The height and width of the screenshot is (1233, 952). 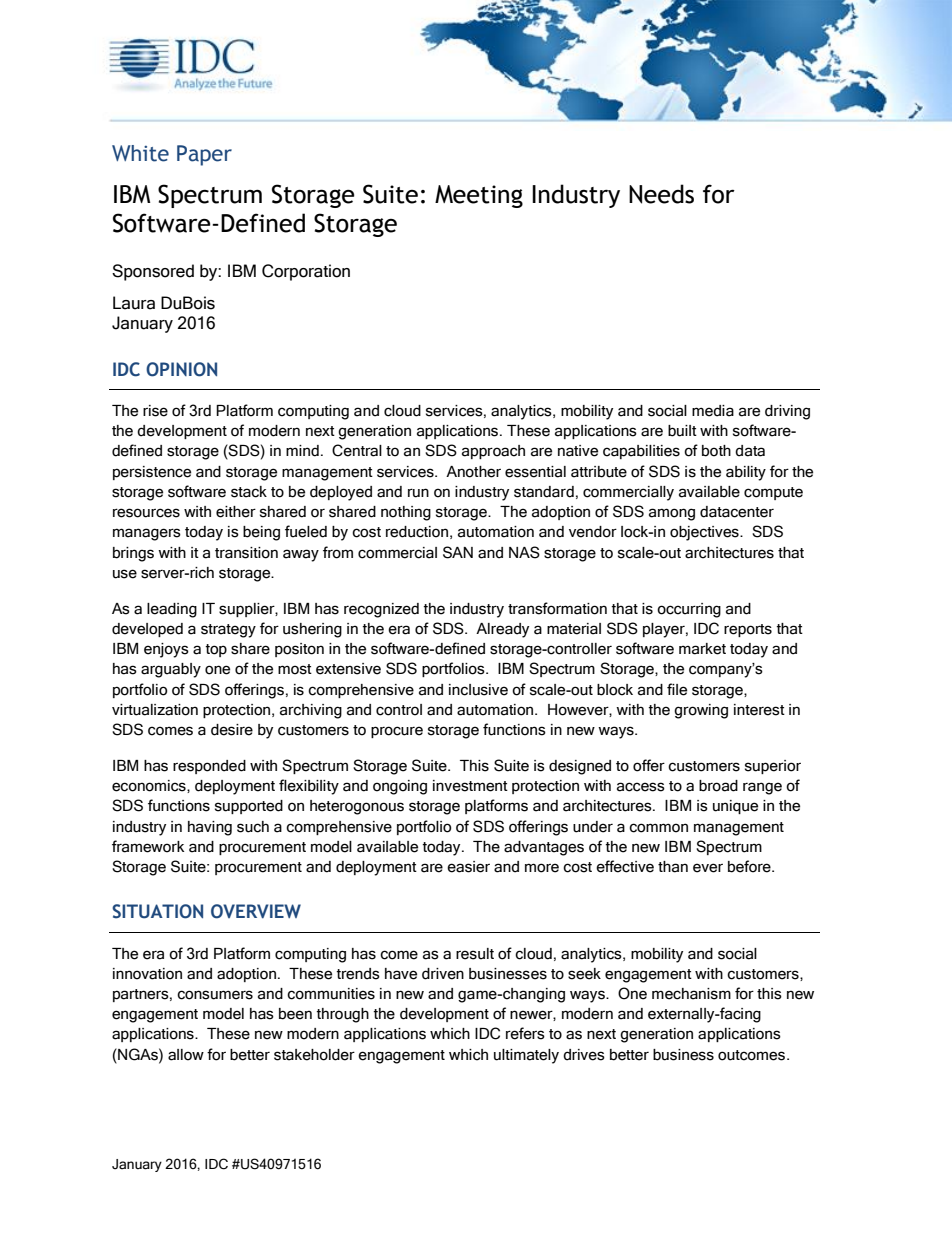 I want to click on responded, so click(x=209, y=767).
